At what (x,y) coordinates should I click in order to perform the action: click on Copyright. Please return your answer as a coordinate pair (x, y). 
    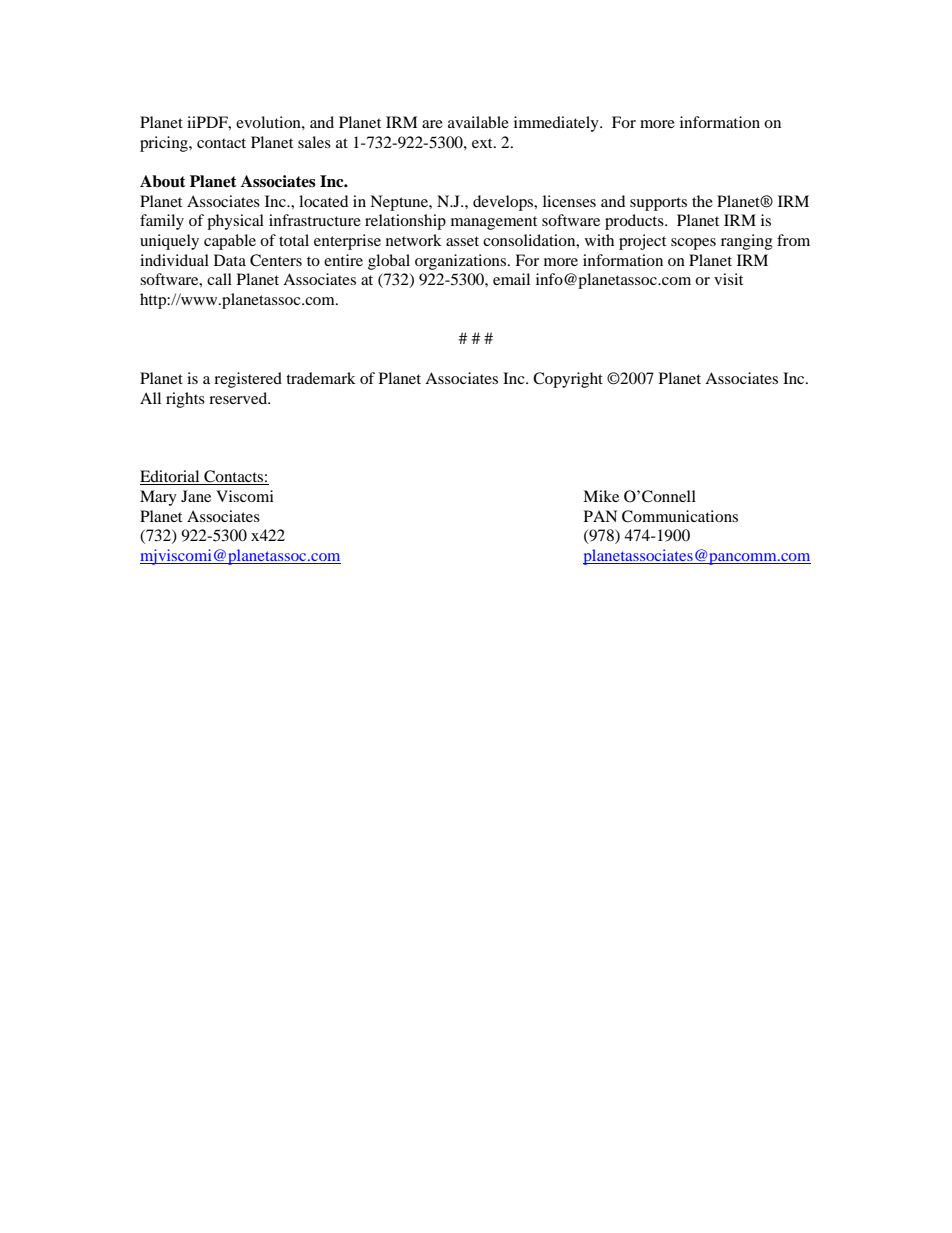
    Looking at the image, I should click on (568, 380).
